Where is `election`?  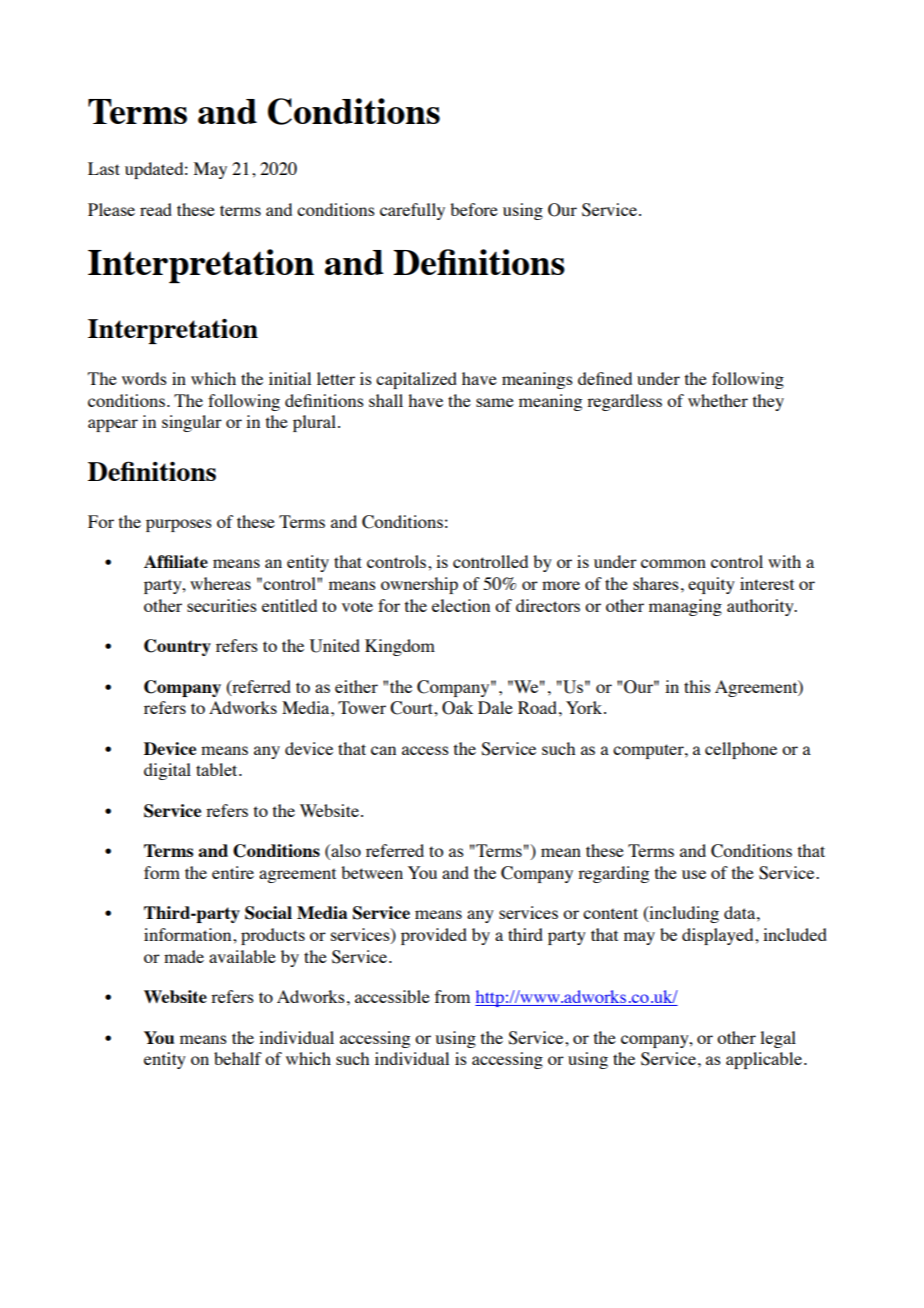
election is located at coordinates (461, 605).
